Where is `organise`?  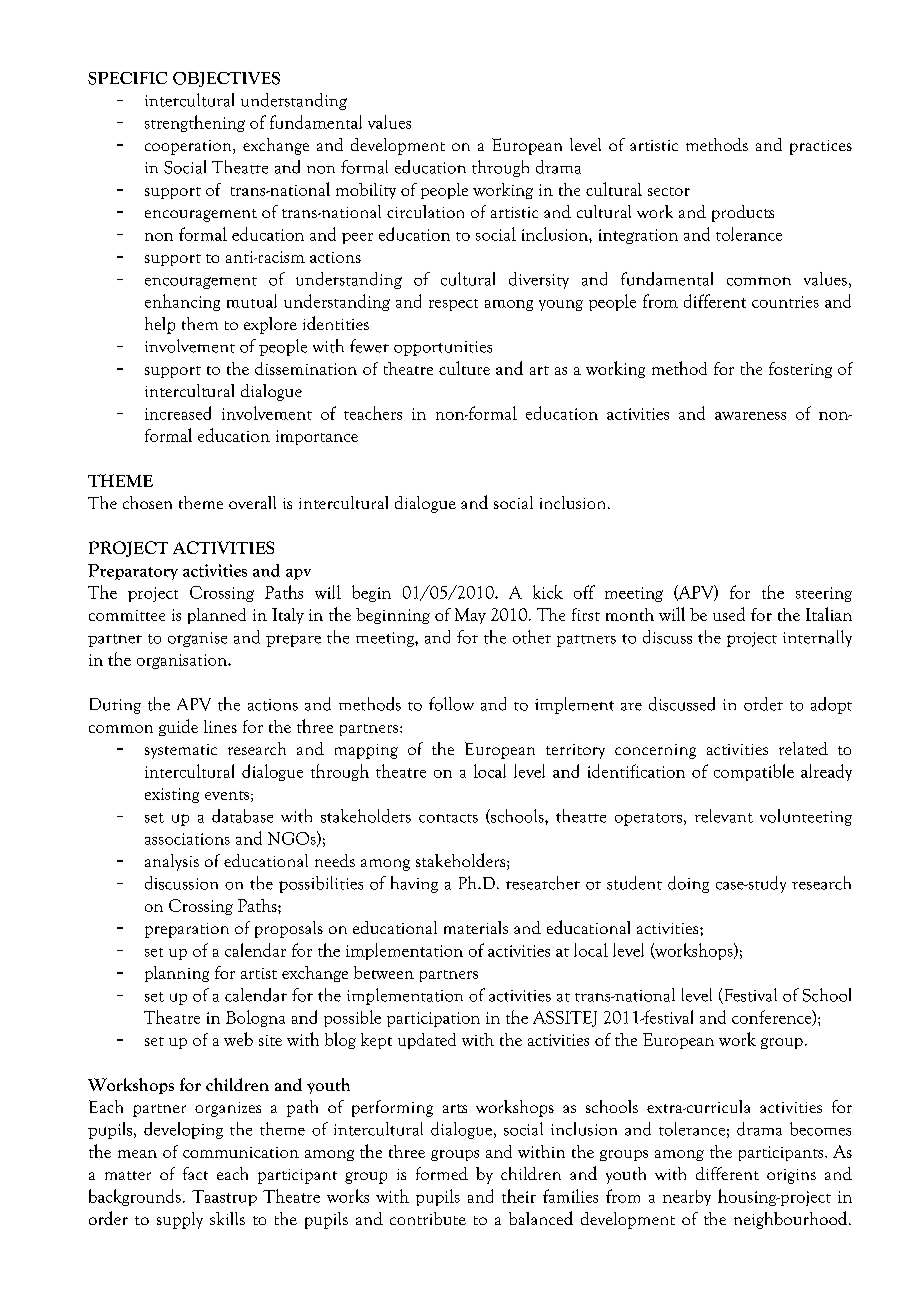 organise is located at coordinates (197, 639).
